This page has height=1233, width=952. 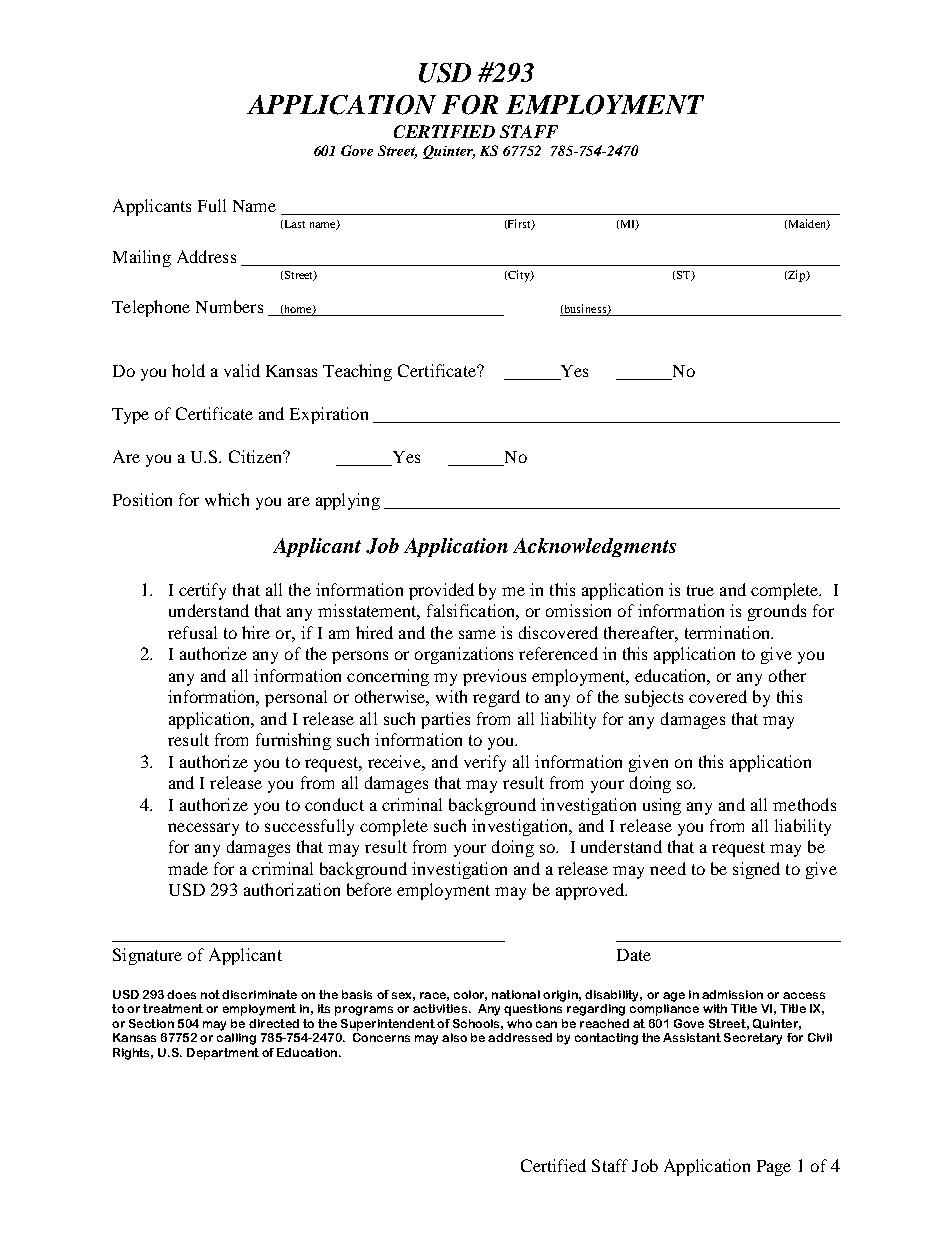 What do you see at coordinates (223, 1054) in the page?
I see `Department` at bounding box center [223, 1054].
